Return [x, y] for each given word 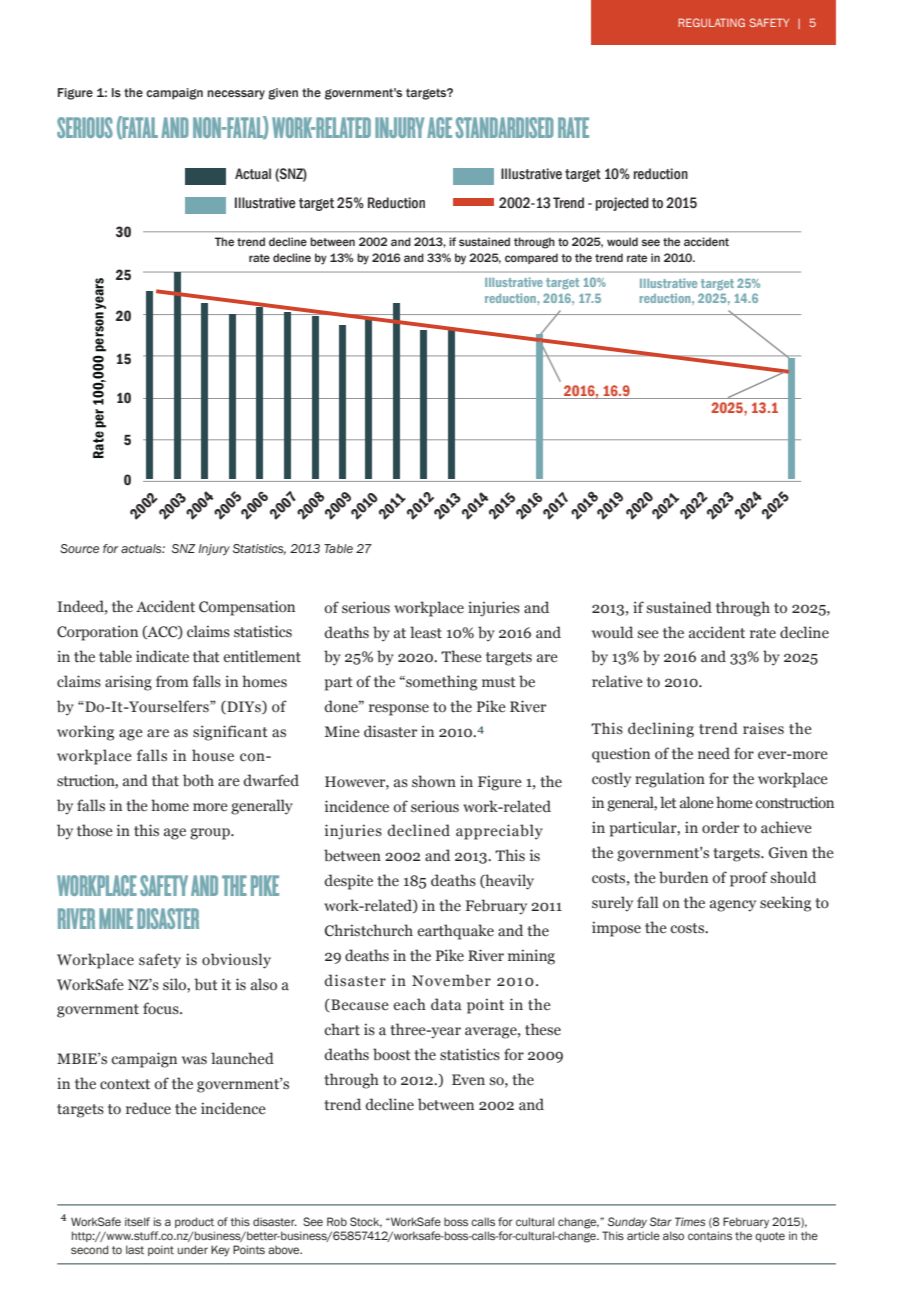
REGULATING [711, 22]
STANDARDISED [505, 127]
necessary [236, 95]
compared [531, 258]
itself [137, 1221]
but [206, 984]
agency [733, 906]
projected [622, 204]
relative [617, 681]
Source [79, 548]
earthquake [455, 932]
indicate [162, 656]
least [426, 632]
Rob [337, 1221]
